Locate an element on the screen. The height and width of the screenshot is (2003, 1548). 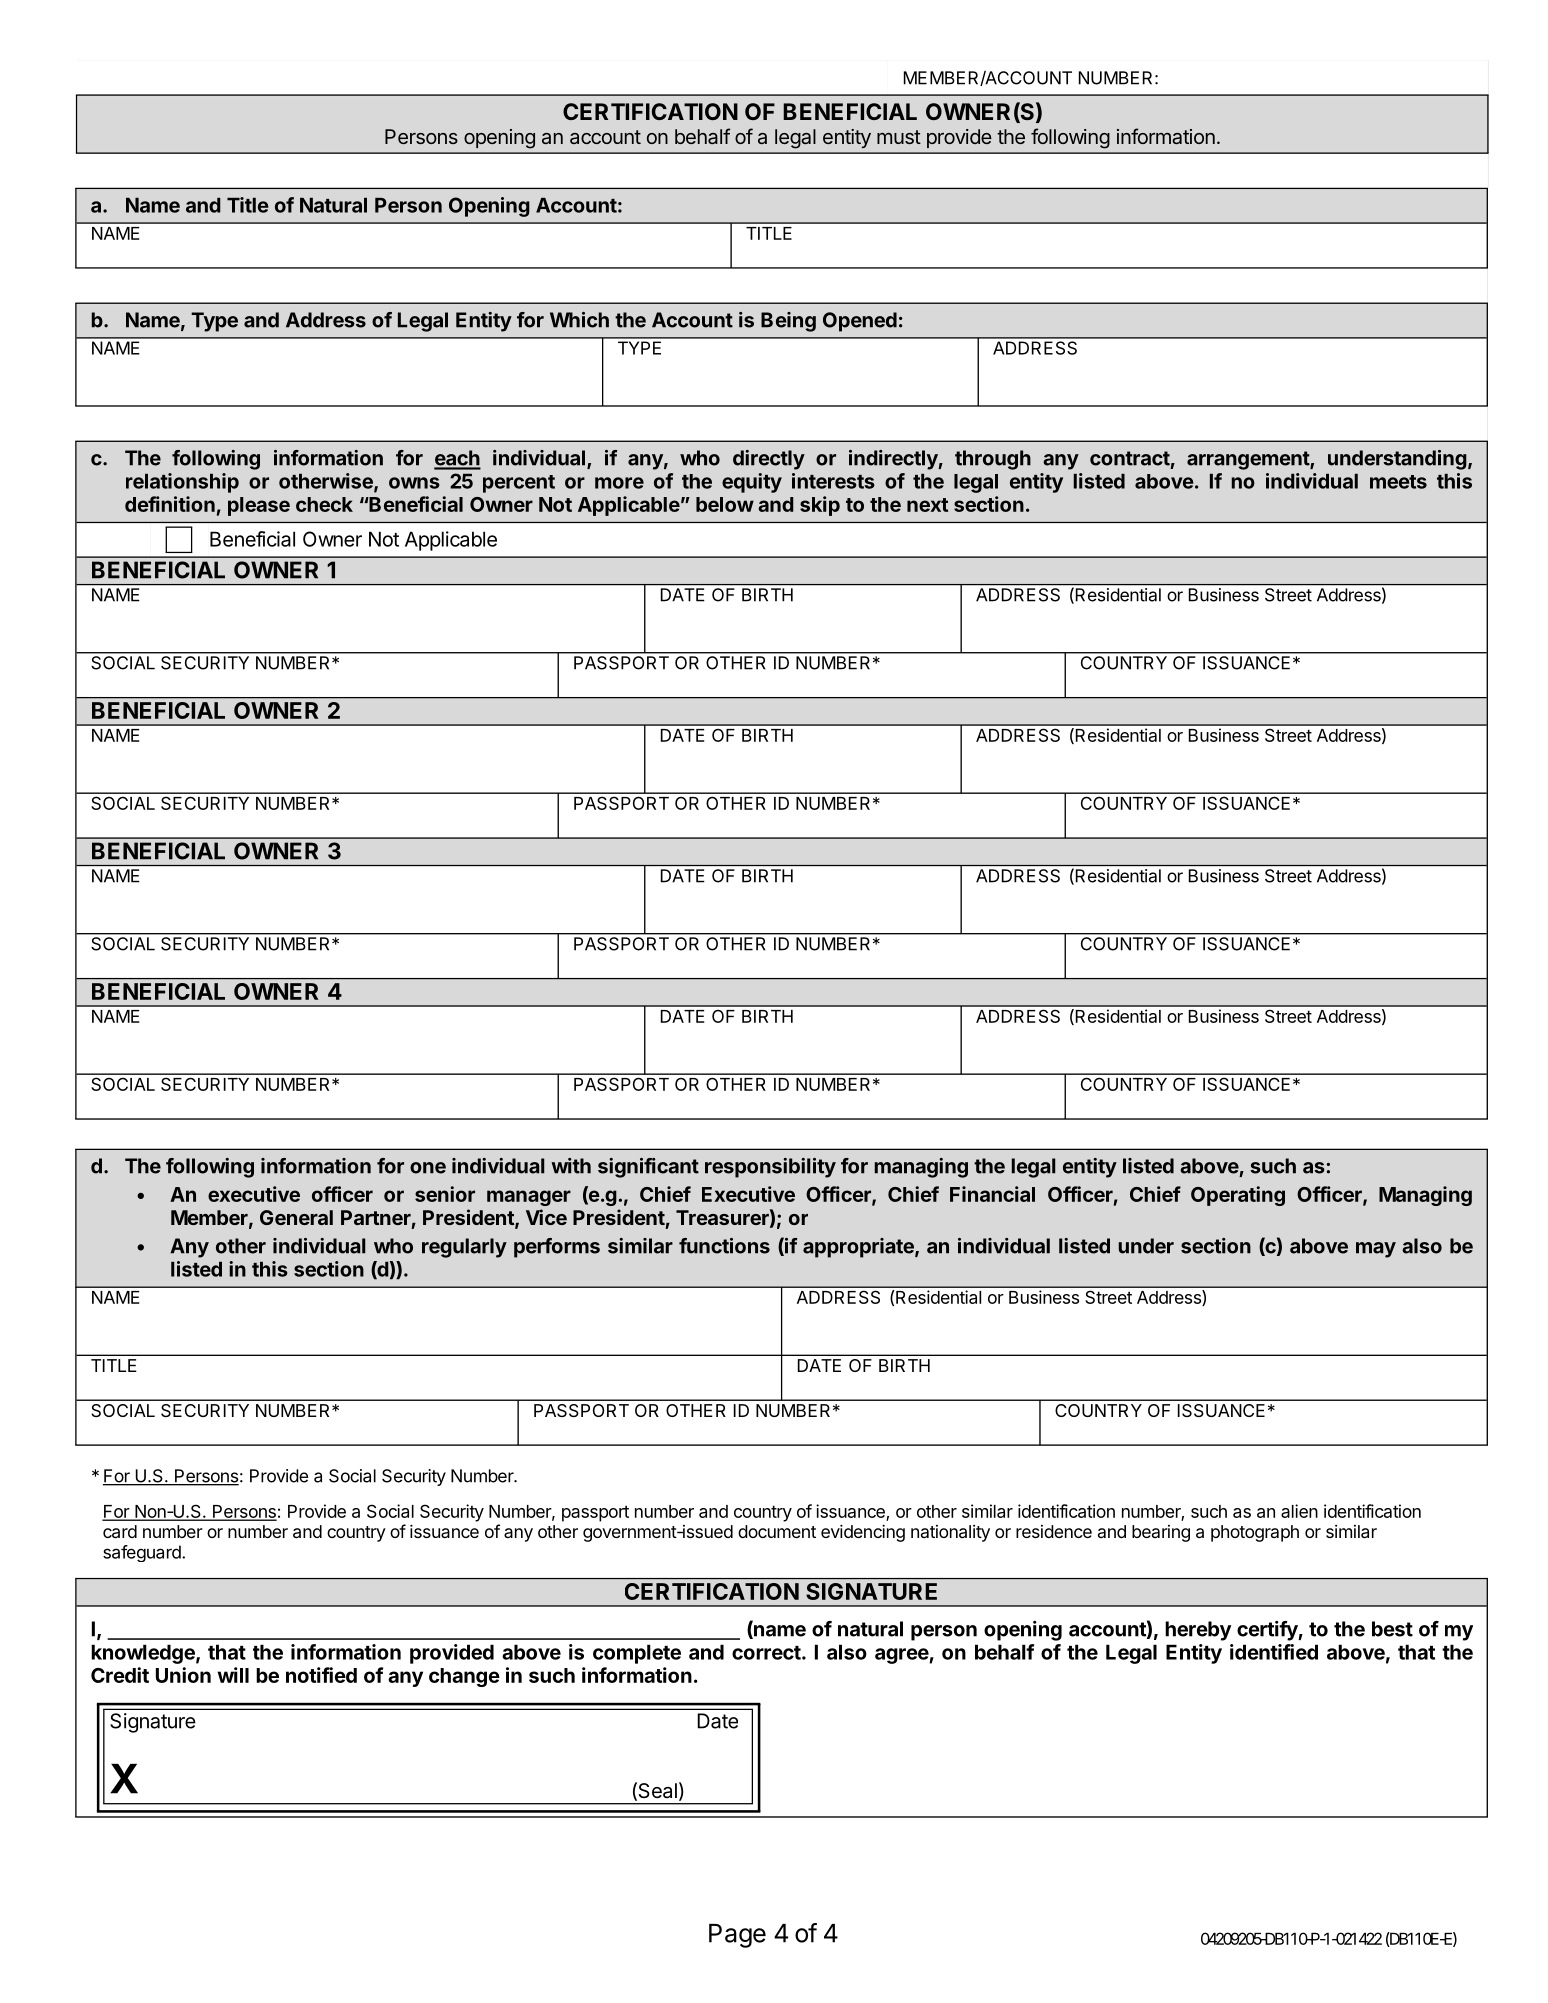
arrangement is located at coordinates (1249, 460).
